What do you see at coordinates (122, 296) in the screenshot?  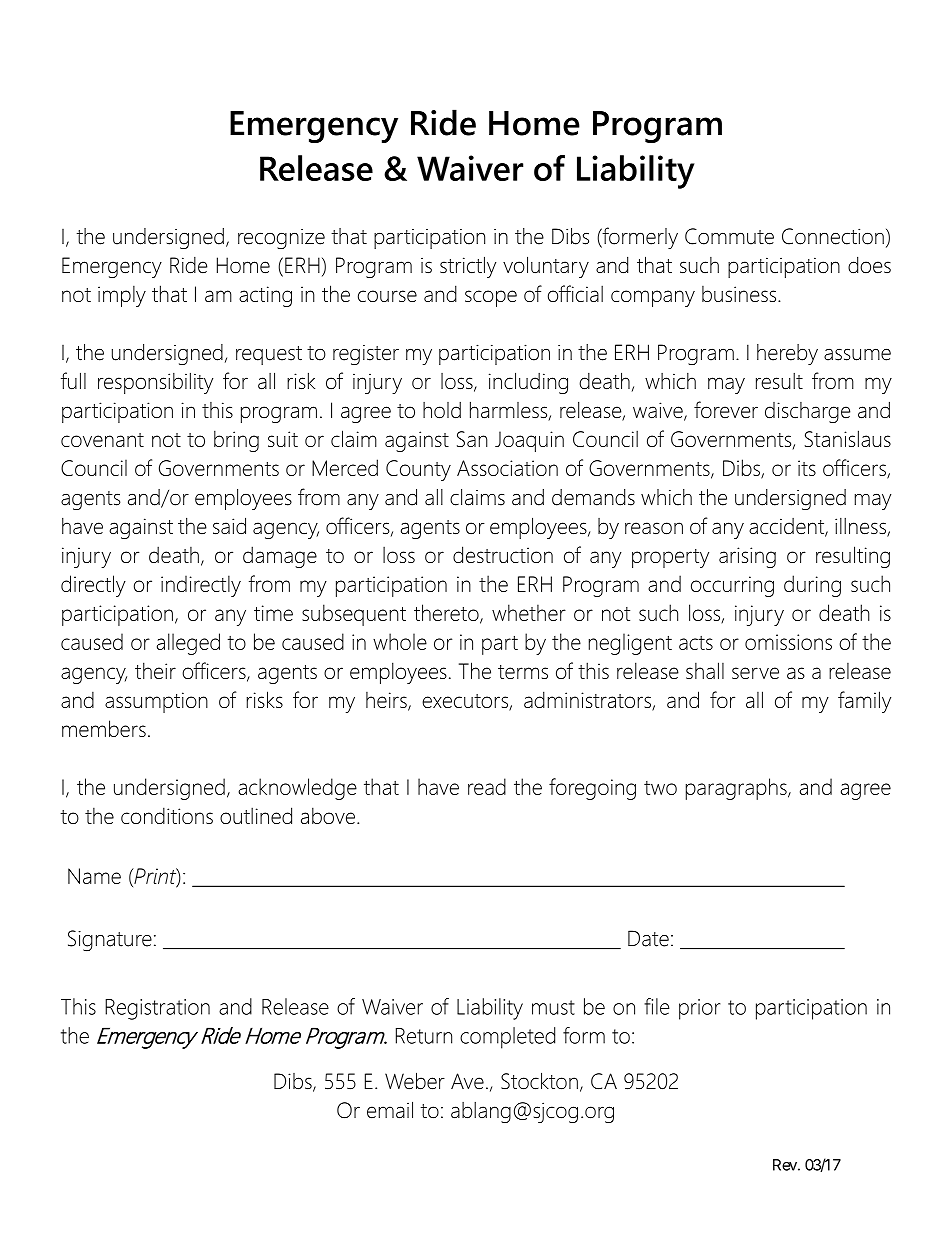 I see `imply` at bounding box center [122, 296].
